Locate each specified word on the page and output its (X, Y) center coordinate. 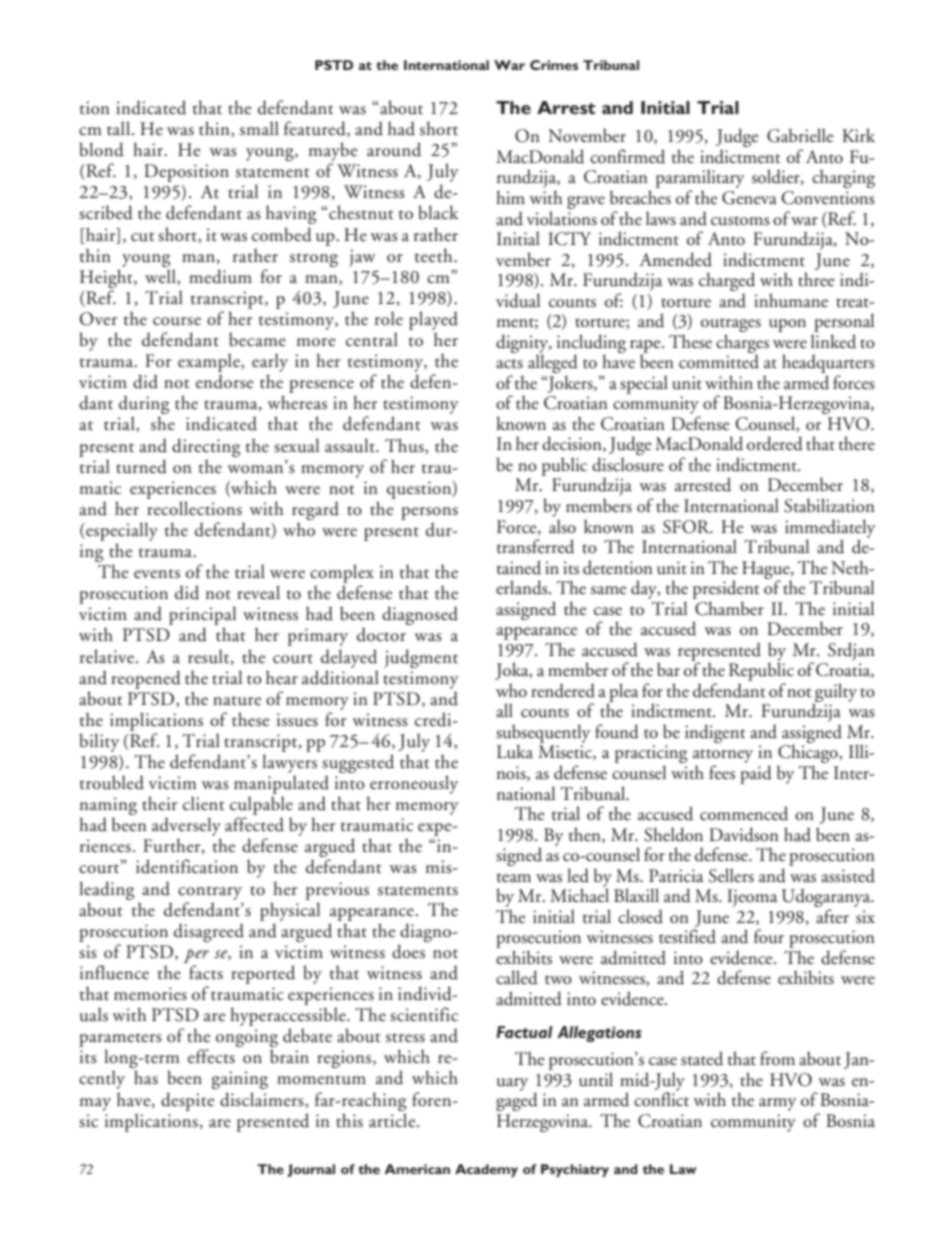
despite (188, 1101)
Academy (486, 1170)
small (259, 128)
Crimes (554, 65)
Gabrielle (800, 135)
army (777, 1104)
